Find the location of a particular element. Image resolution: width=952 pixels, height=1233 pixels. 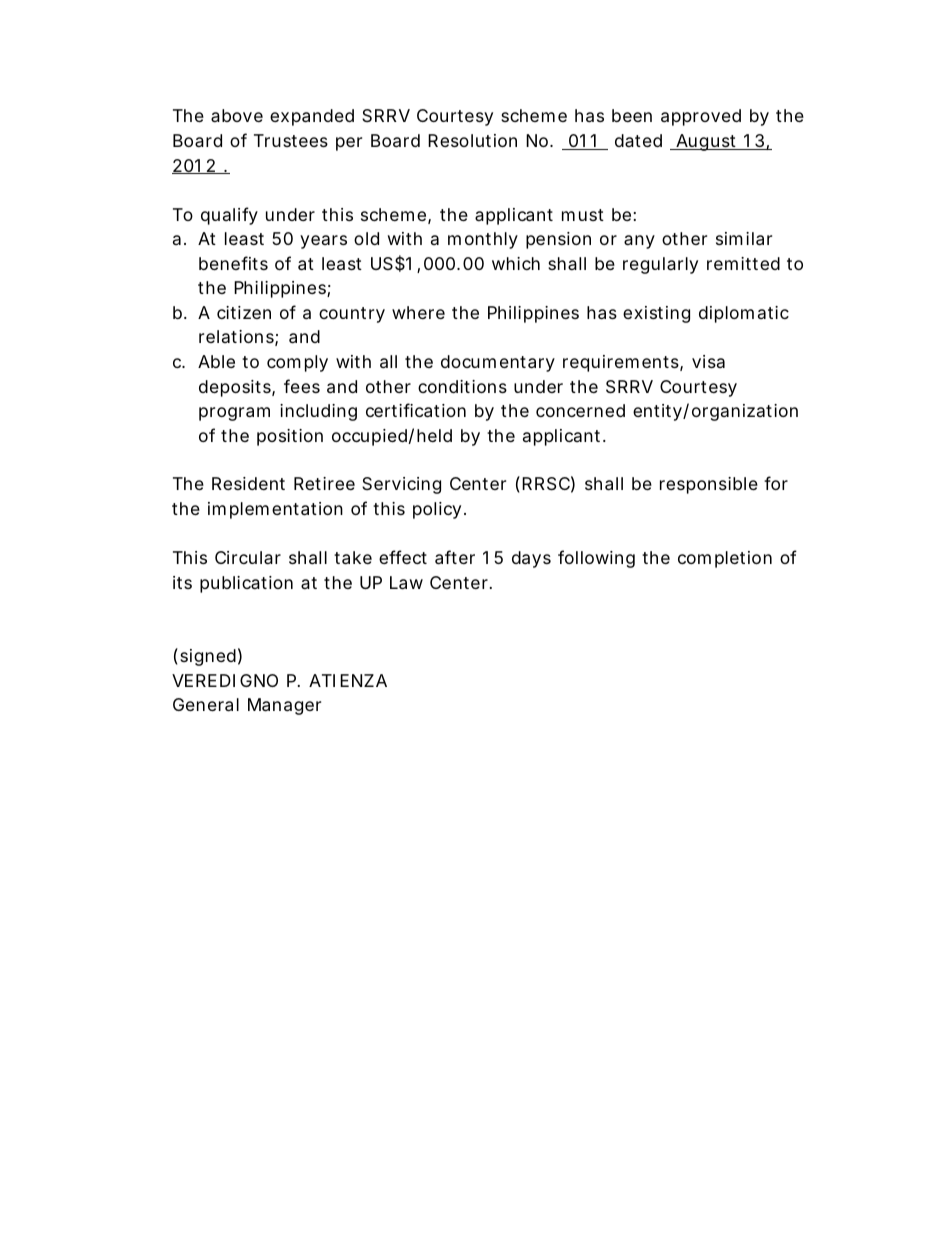

diplomatic is located at coordinates (744, 314).
